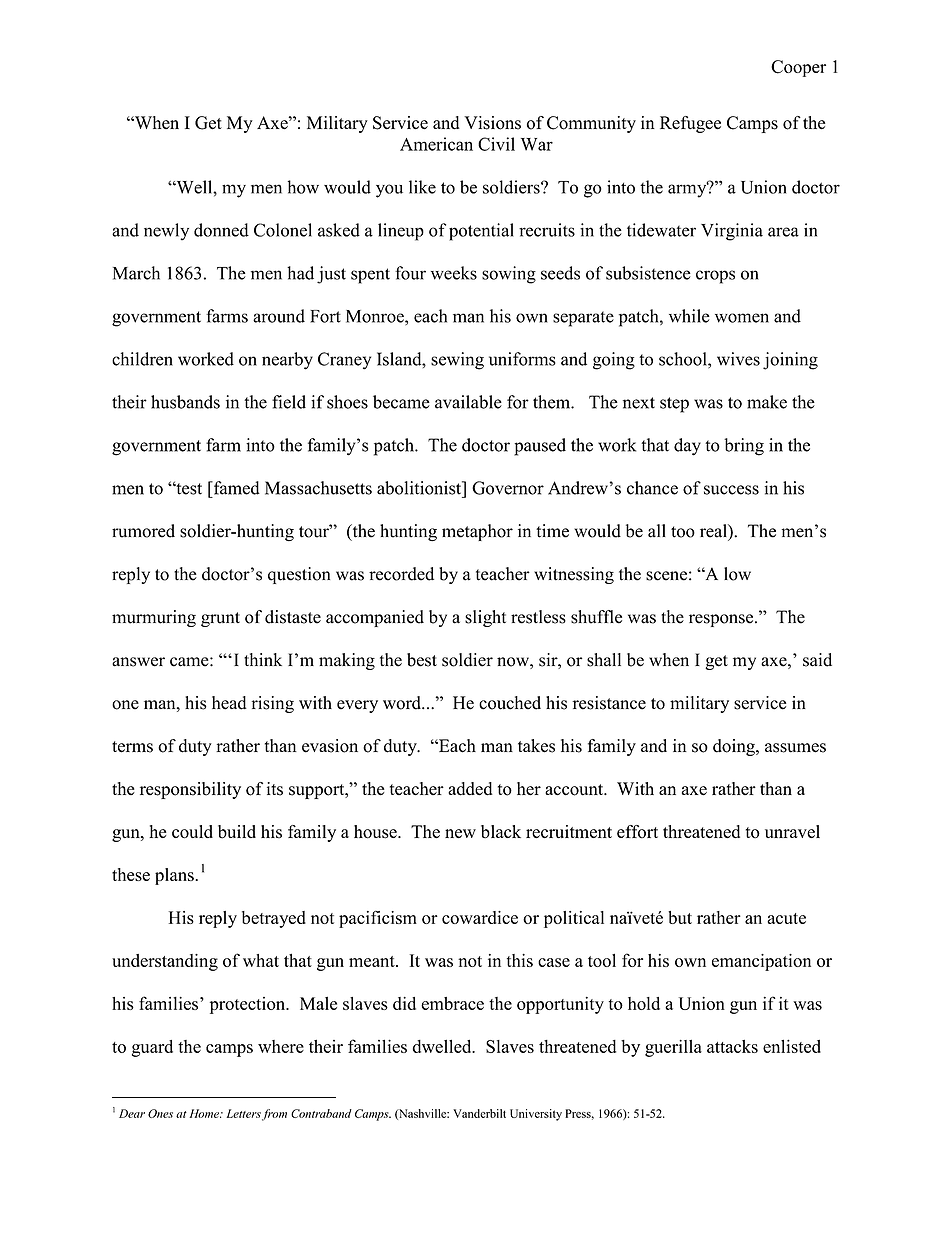 This document has width=952, height=1233. What do you see at coordinates (485, 618) in the document?
I see `slight` at bounding box center [485, 618].
